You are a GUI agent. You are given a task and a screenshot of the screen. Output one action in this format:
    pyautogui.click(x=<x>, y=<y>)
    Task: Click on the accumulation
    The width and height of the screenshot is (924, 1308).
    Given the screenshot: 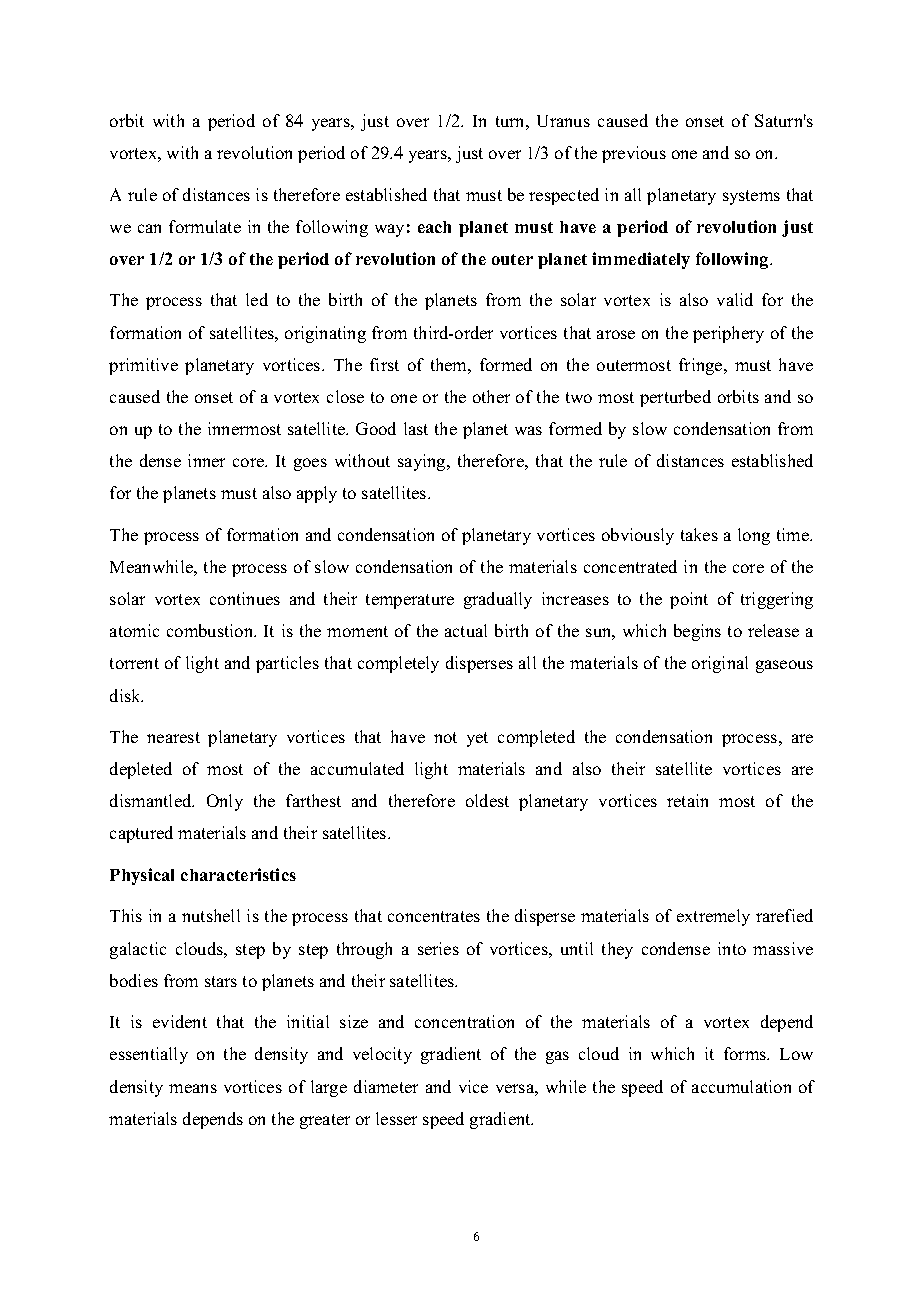 What is the action you would take?
    pyautogui.click(x=741, y=1086)
